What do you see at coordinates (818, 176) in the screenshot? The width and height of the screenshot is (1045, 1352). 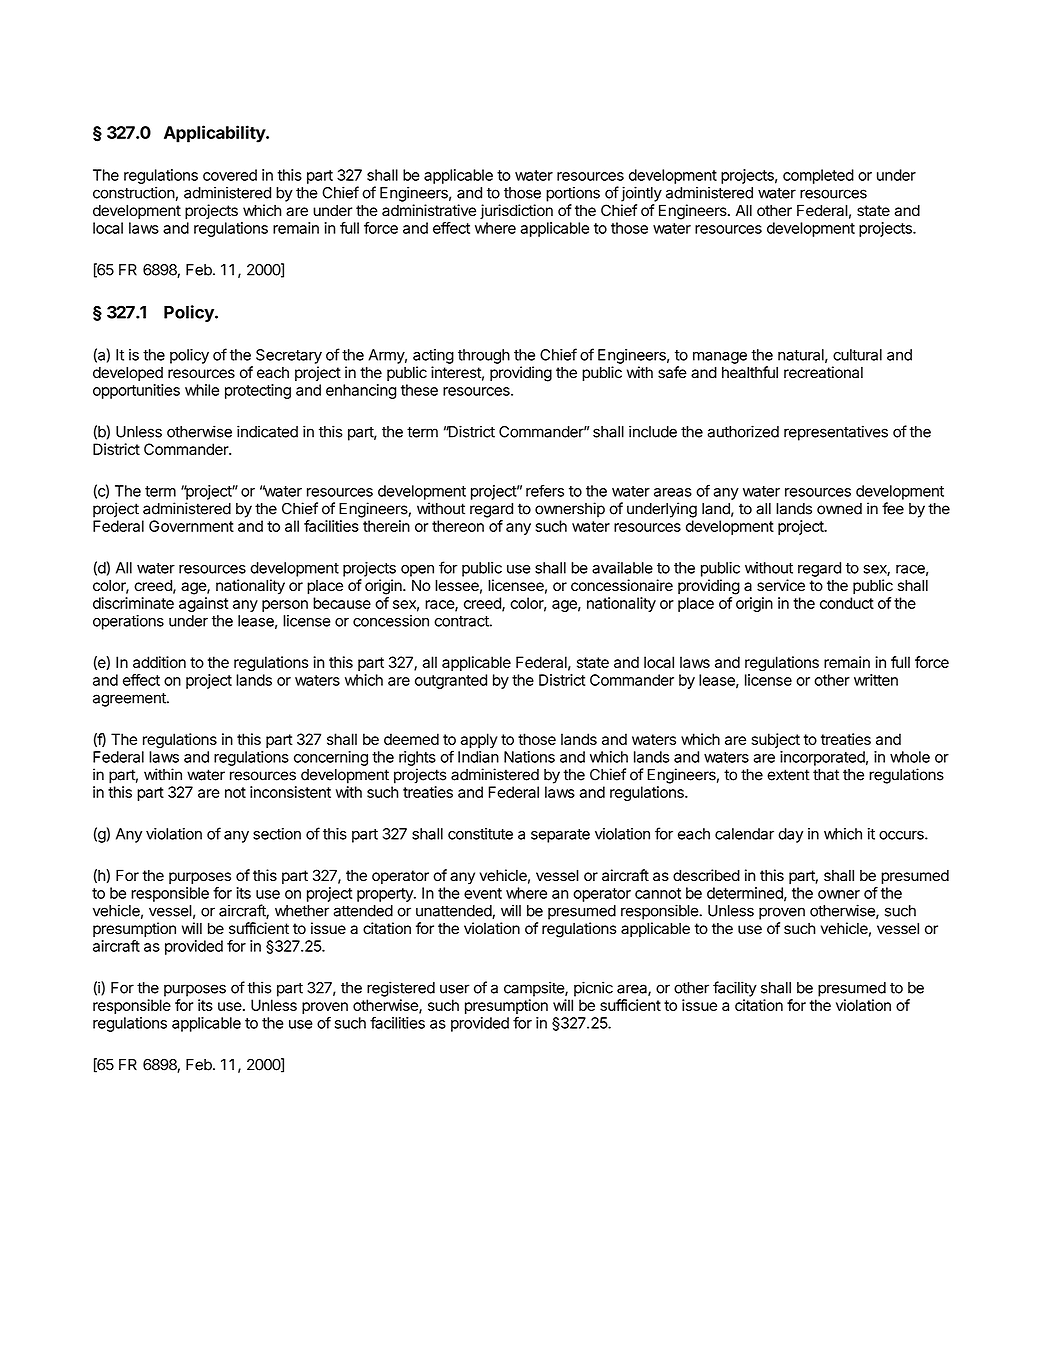 I see `completed` at bounding box center [818, 176].
